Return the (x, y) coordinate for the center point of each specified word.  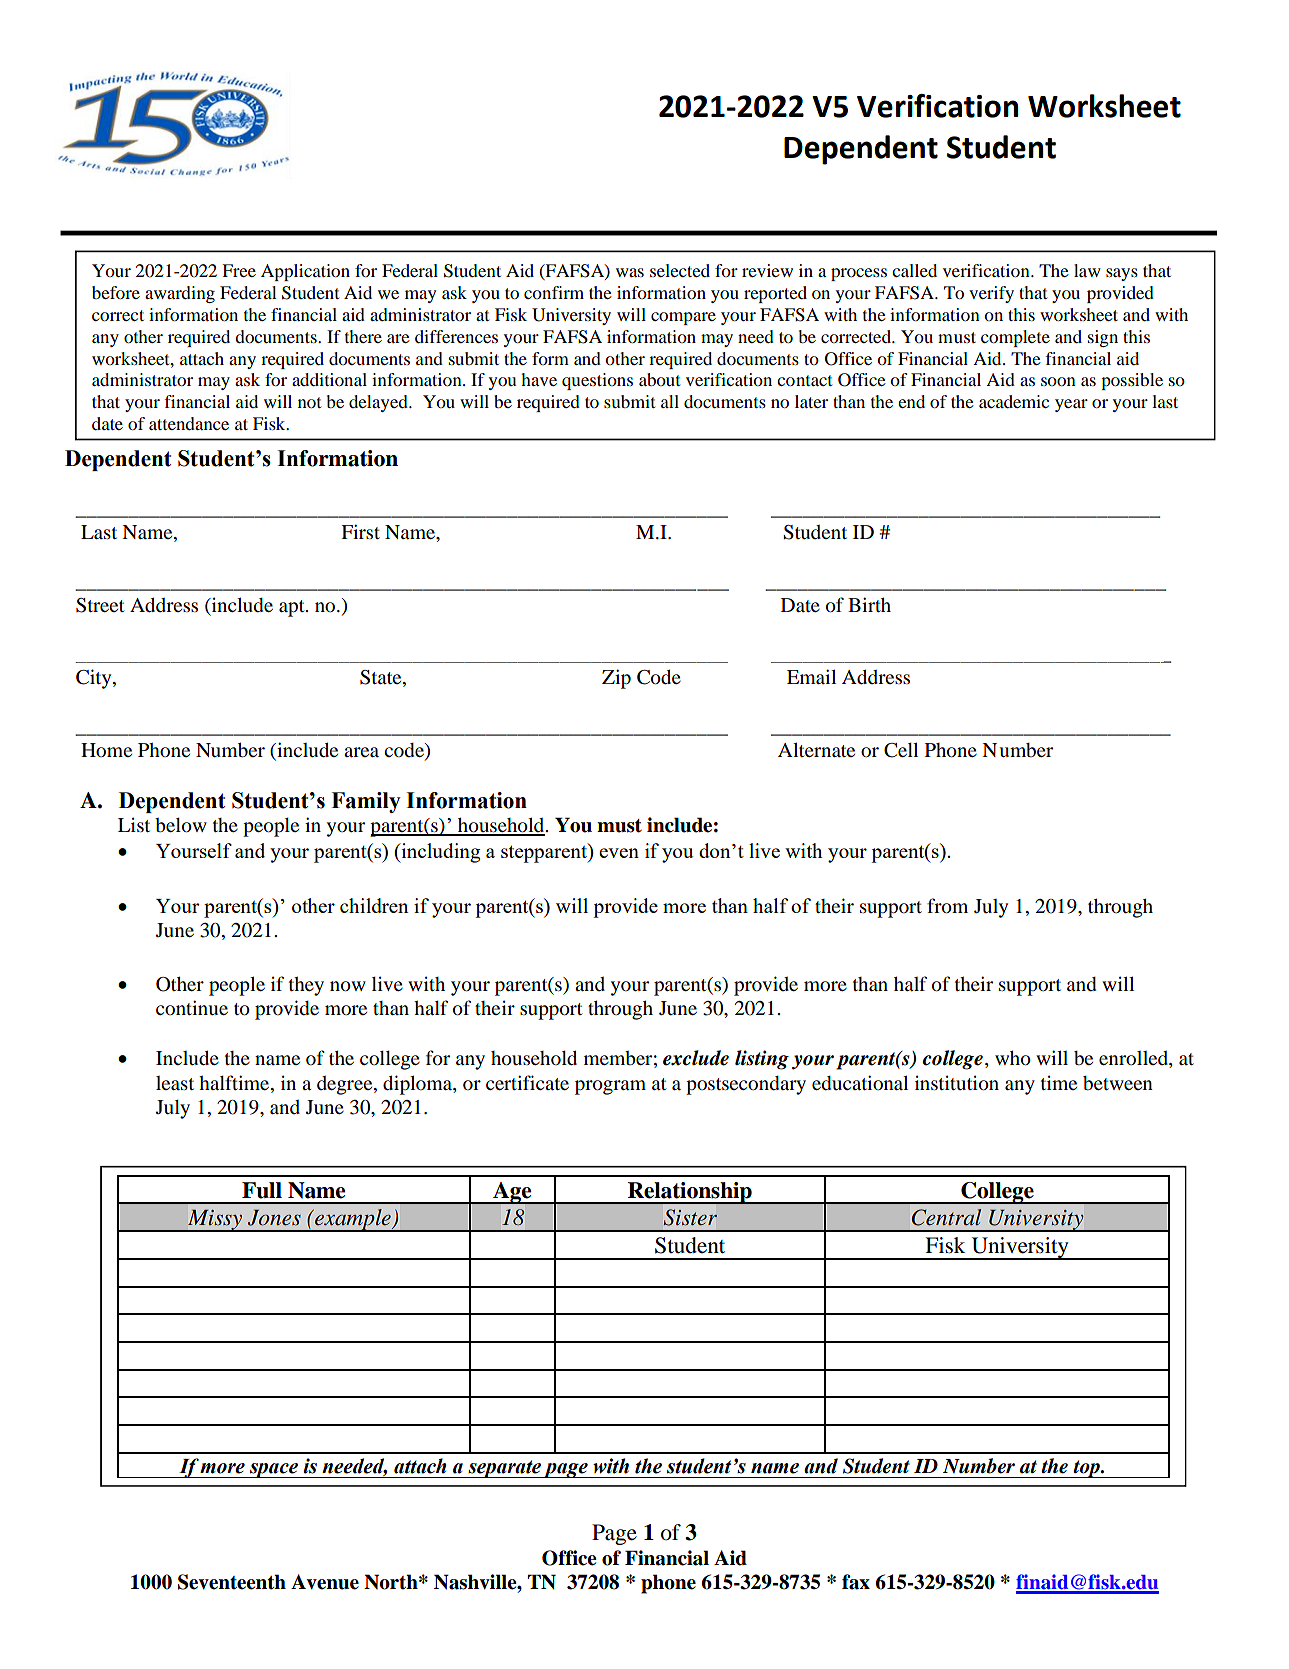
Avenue (325, 1582)
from (947, 906)
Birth (869, 604)
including (439, 853)
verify (991, 294)
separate (504, 1469)
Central (946, 1217)
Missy (215, 1220)
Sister (690, 1217)
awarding (180, 294)
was (630, 272)
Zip (616, 679)
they (306, 986)
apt (293, 608)
